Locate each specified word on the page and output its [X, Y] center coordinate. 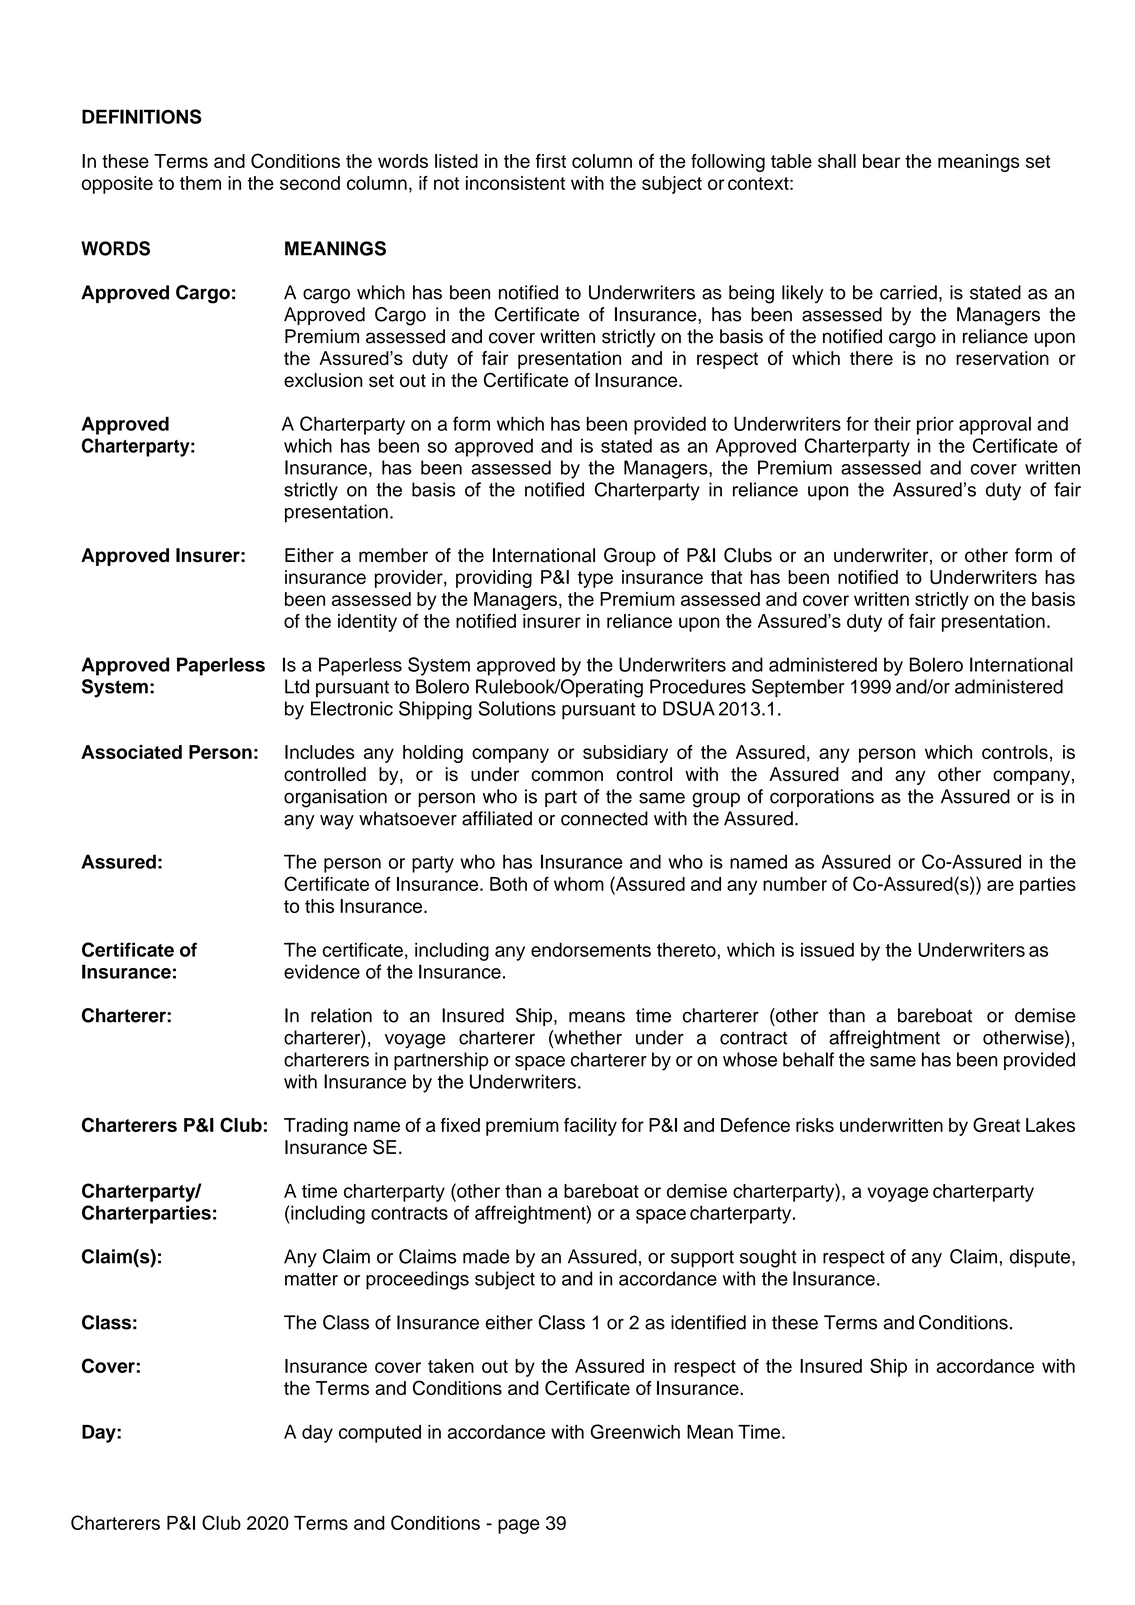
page [519, 1526]
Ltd [297, 686]
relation [341, 1015]
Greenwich [635, 1431]
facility [590, 1127]
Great [996, 1124]
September [798, 688]
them [200, 183]
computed [380, 1434]
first [551, 161]
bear [881, 161]
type [595, 579]
